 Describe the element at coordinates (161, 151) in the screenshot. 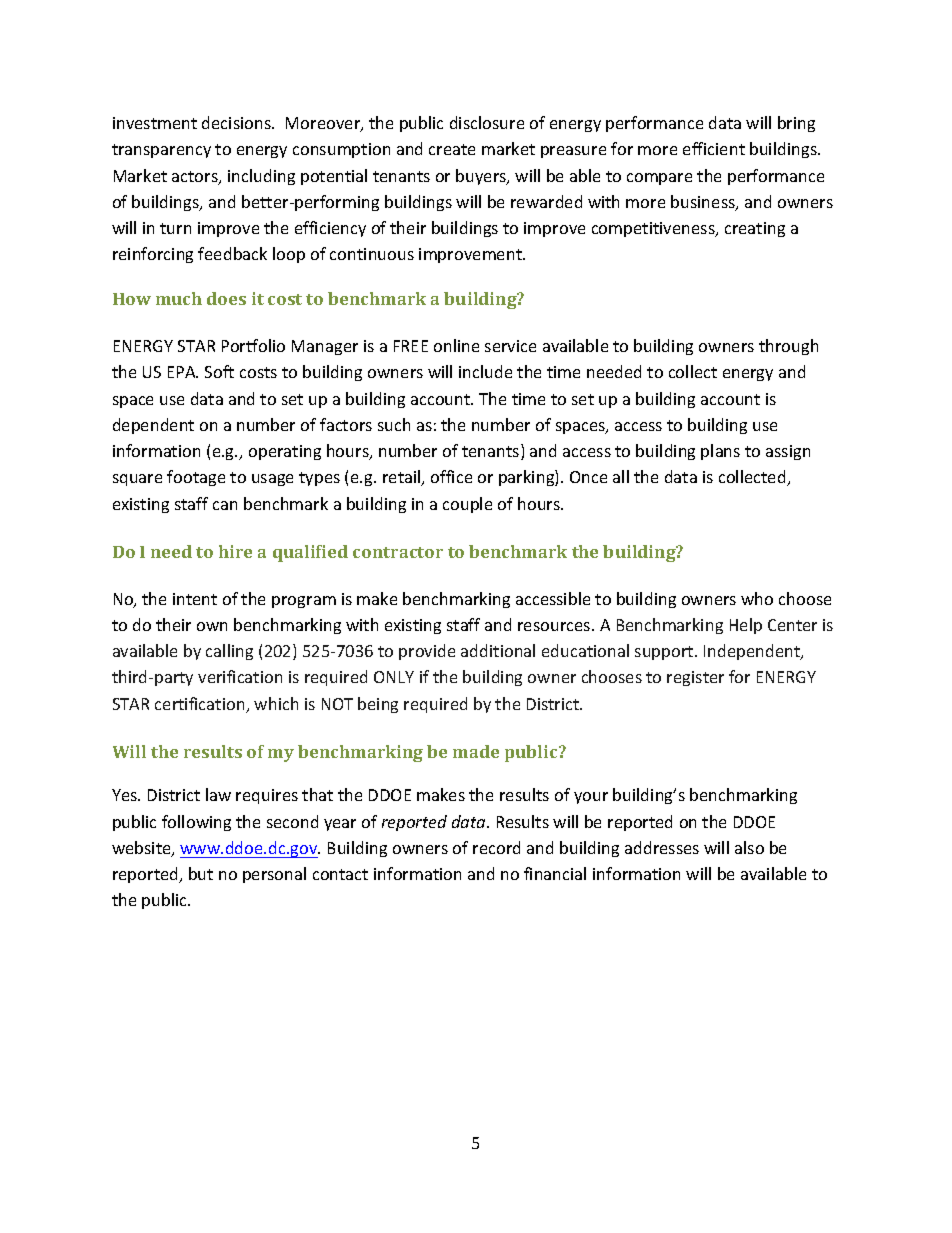

I see `transparency` at that location.
